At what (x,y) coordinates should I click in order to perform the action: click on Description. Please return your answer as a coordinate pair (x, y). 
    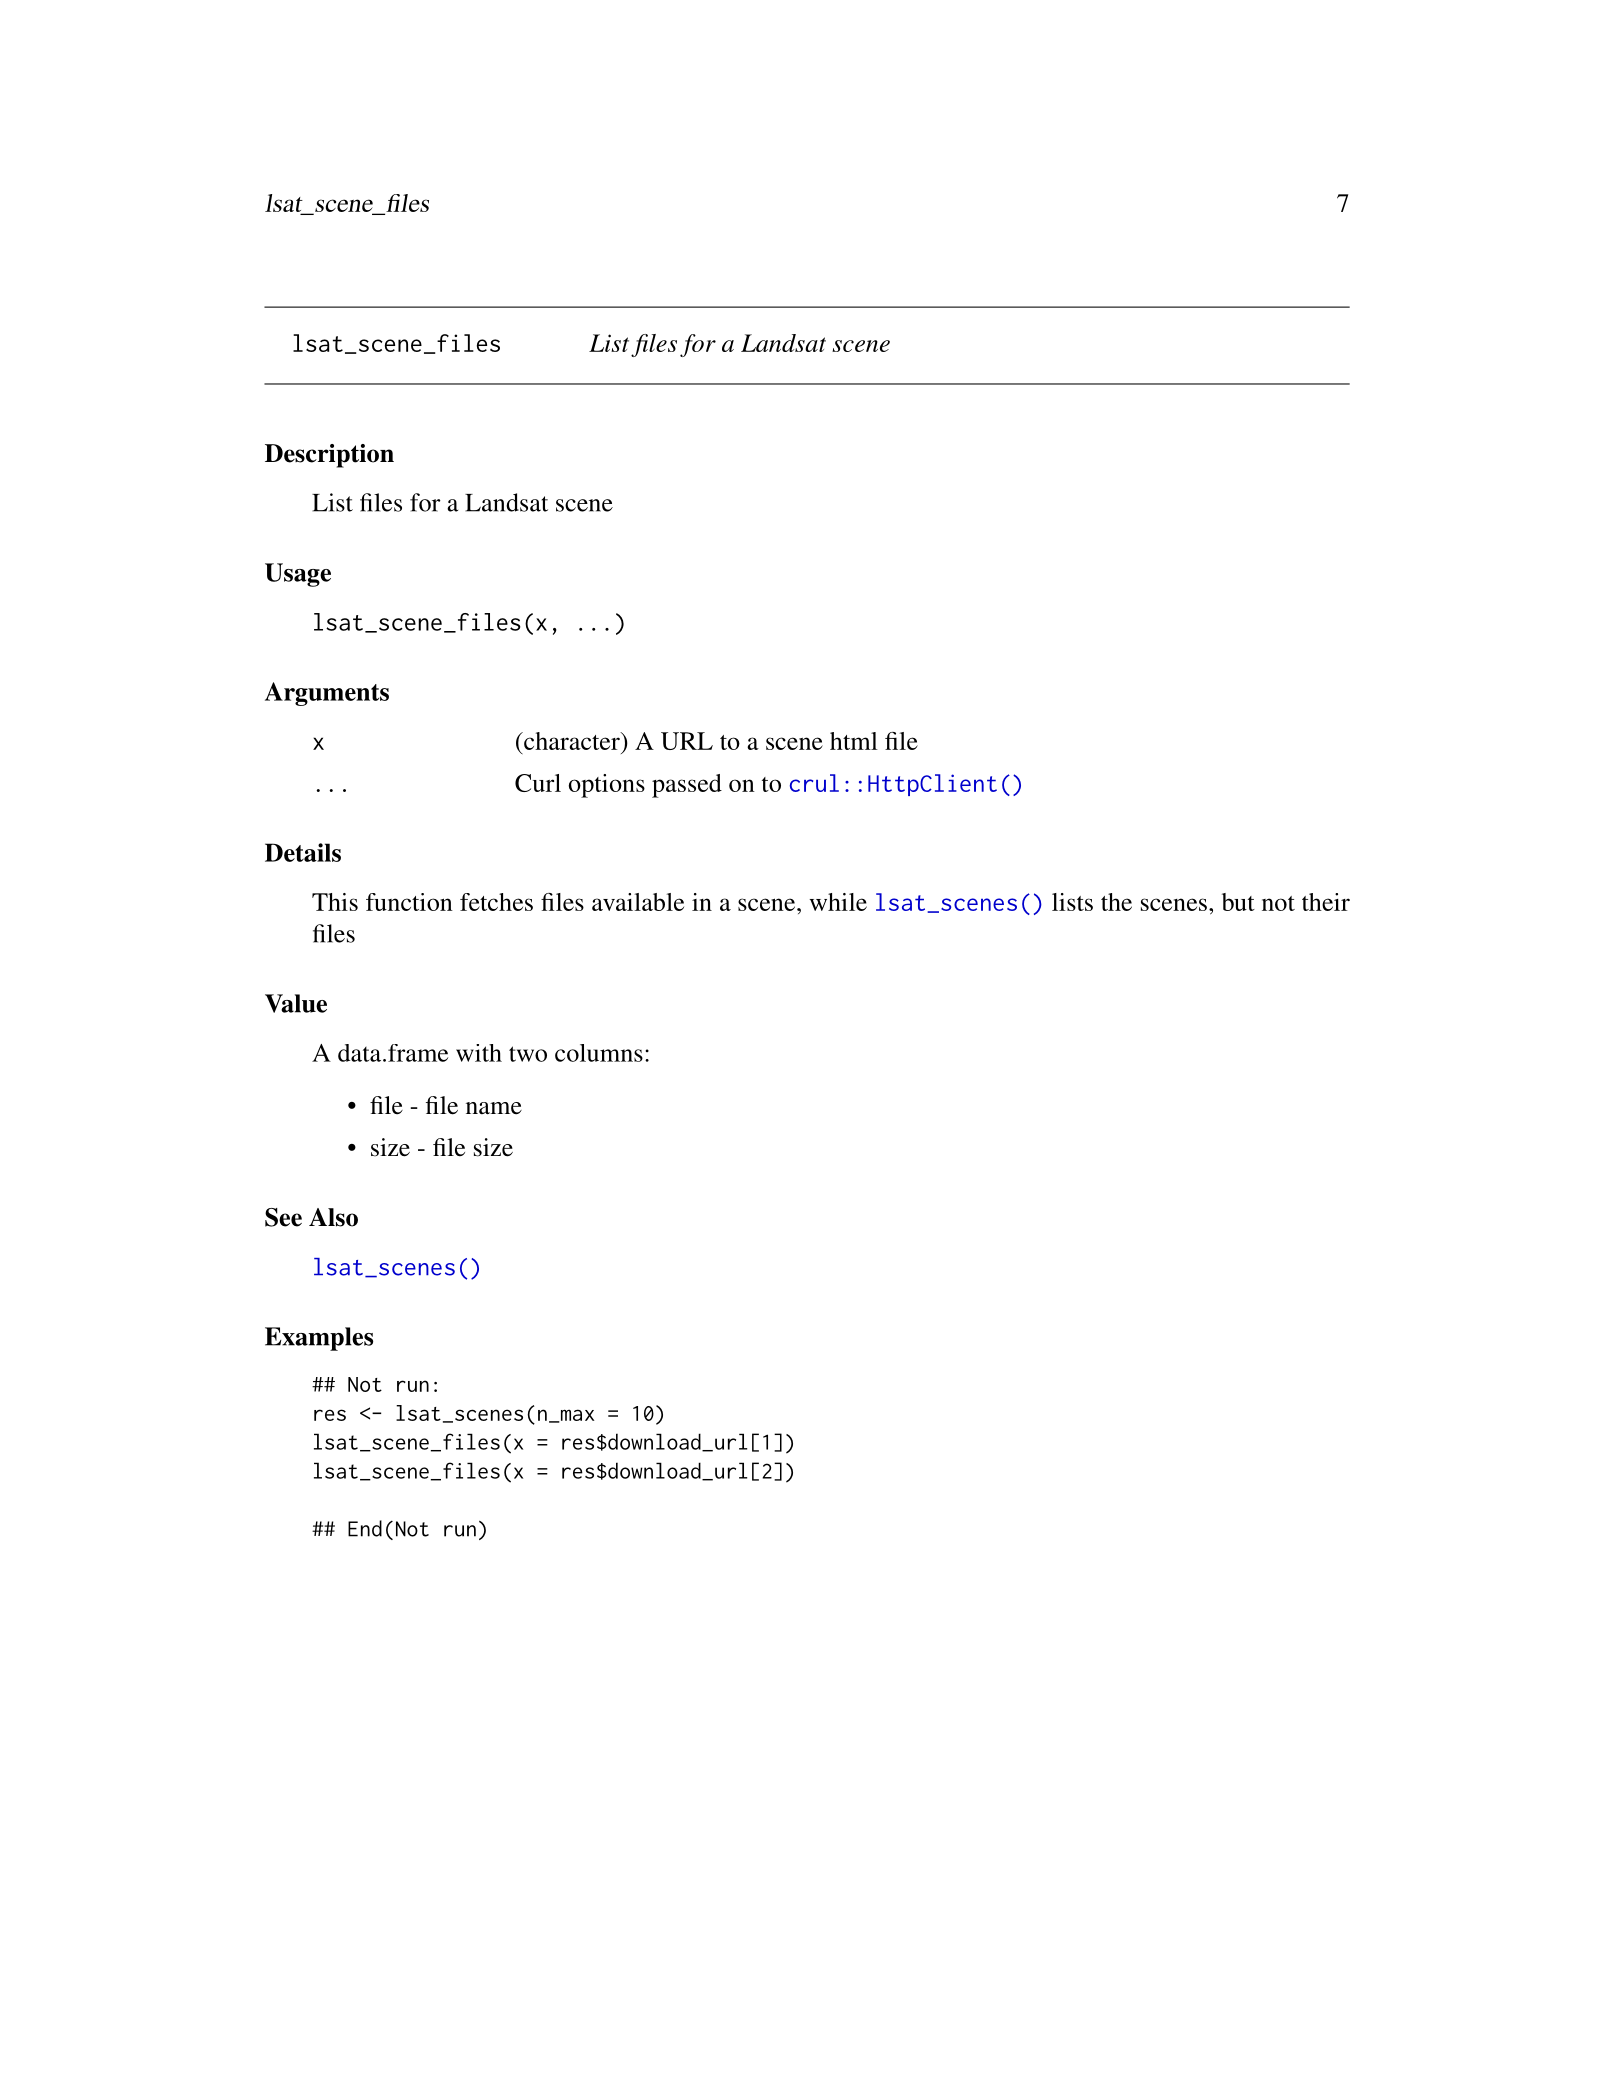
    Looking at the image, I should click on (329, 456).
